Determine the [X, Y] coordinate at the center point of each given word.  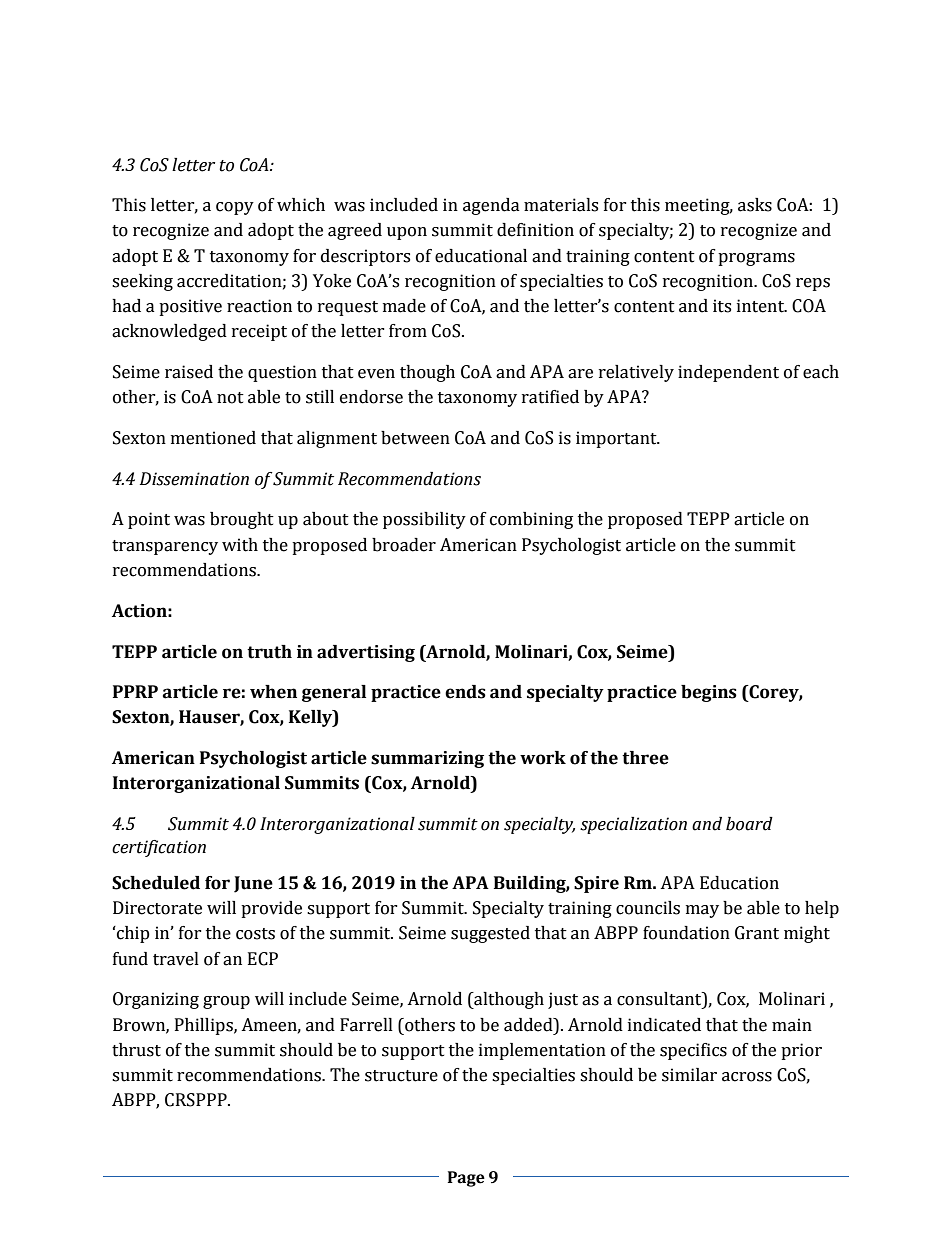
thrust [136, 1050]
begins [709, 693]
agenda [491, 206]
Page [466, 1179]
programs [756, 259]
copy [235, 208]
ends [465, 692]
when [273, 692]
